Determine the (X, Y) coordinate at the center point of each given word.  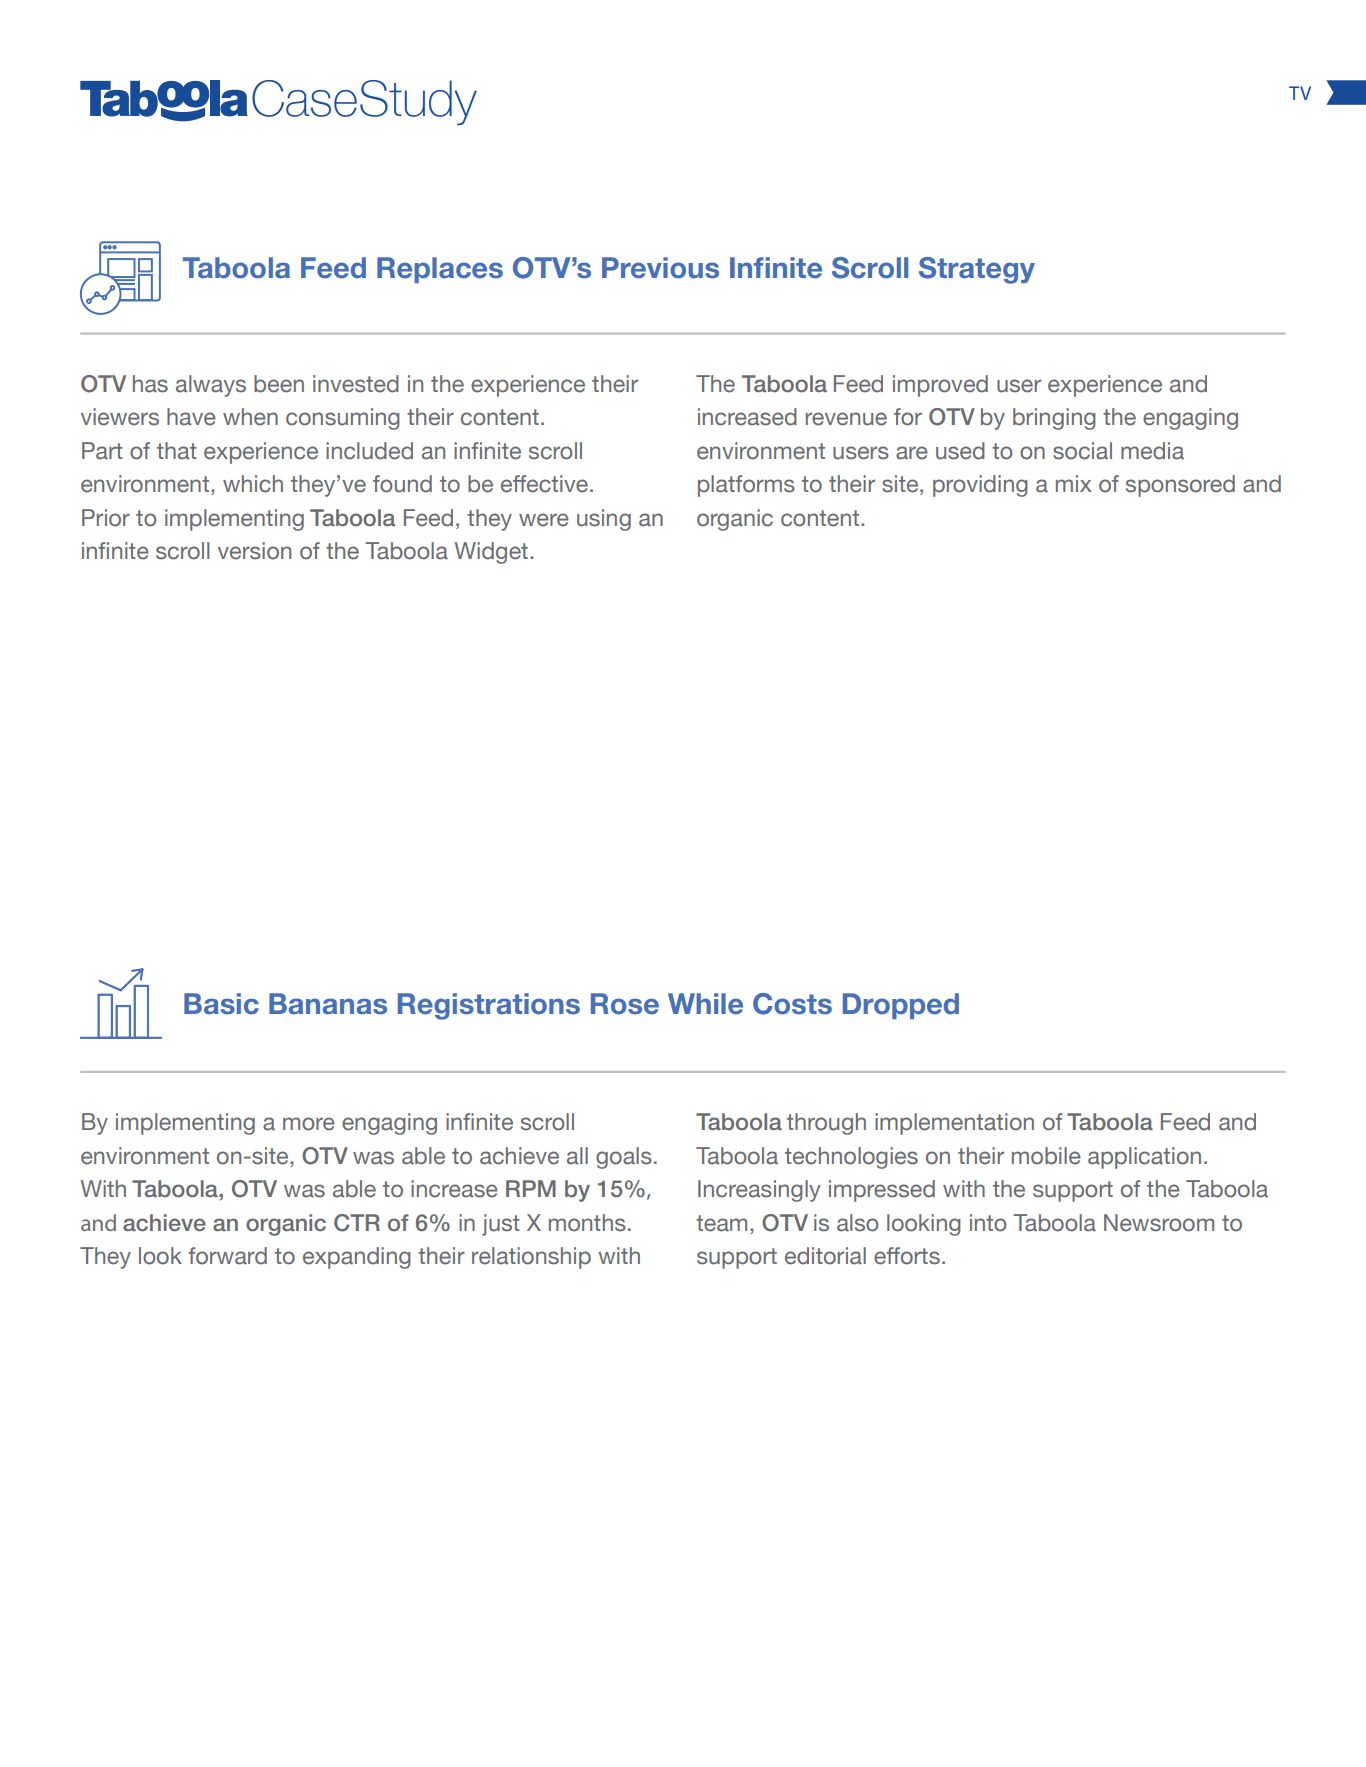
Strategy (977, 270)
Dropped (901, 1006)
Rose (625, 1004)
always (211, 386)
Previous (660, 268)
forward (227, 1256)
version (254, 551)
